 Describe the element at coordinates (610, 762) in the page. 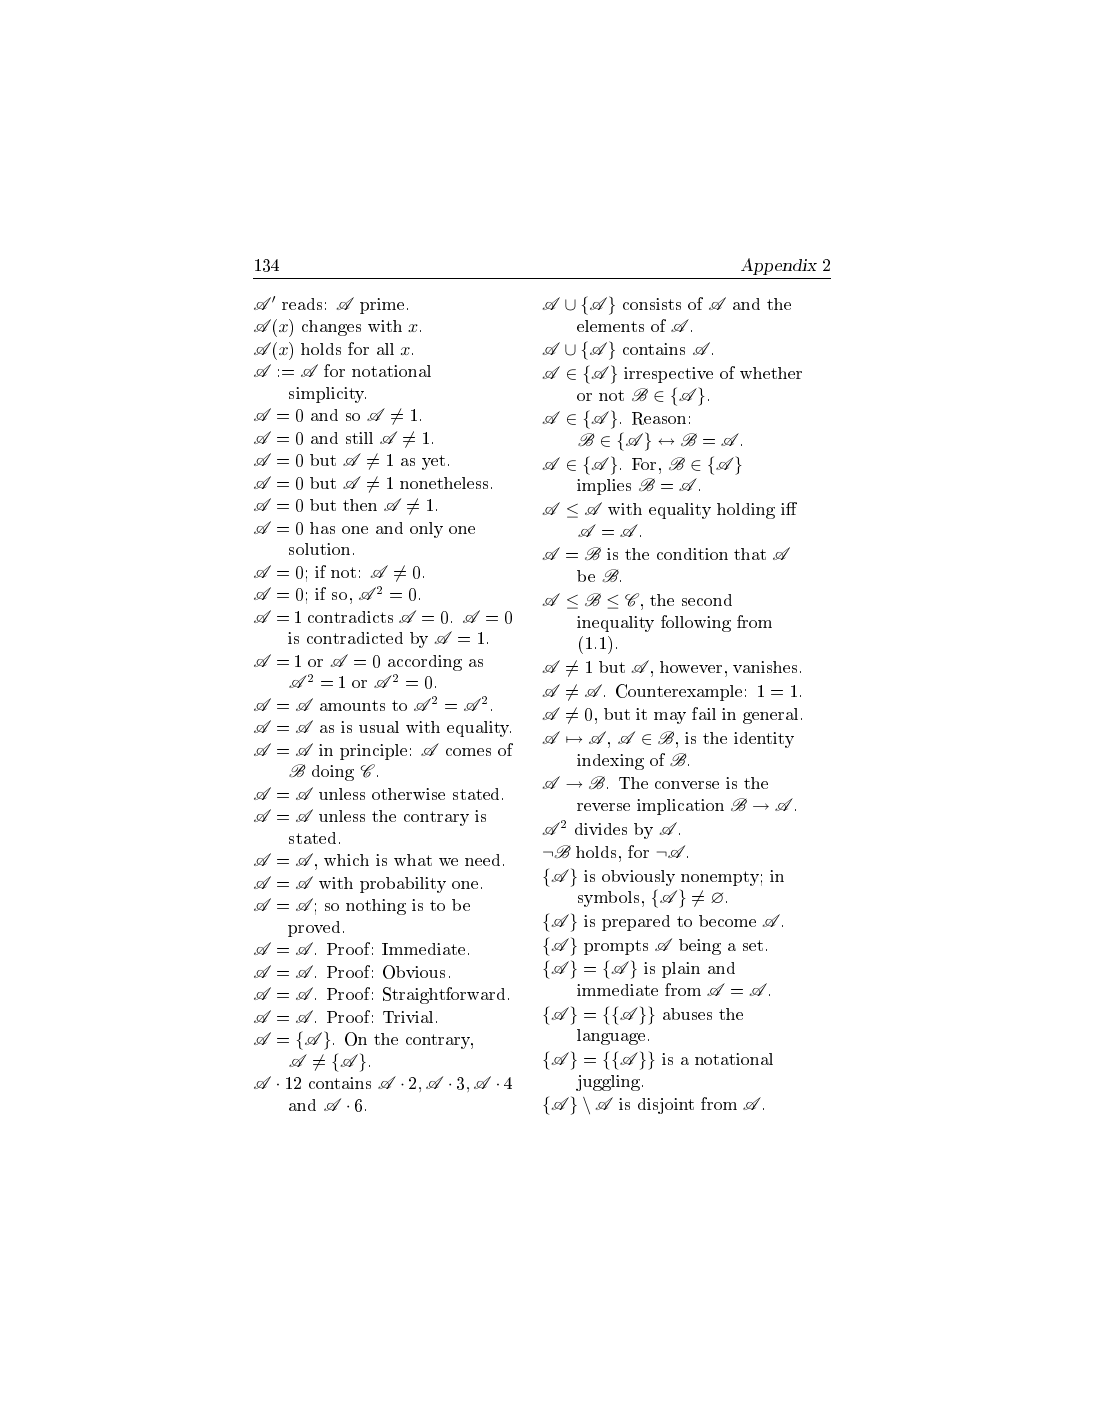

I see `indexing` at that location.
